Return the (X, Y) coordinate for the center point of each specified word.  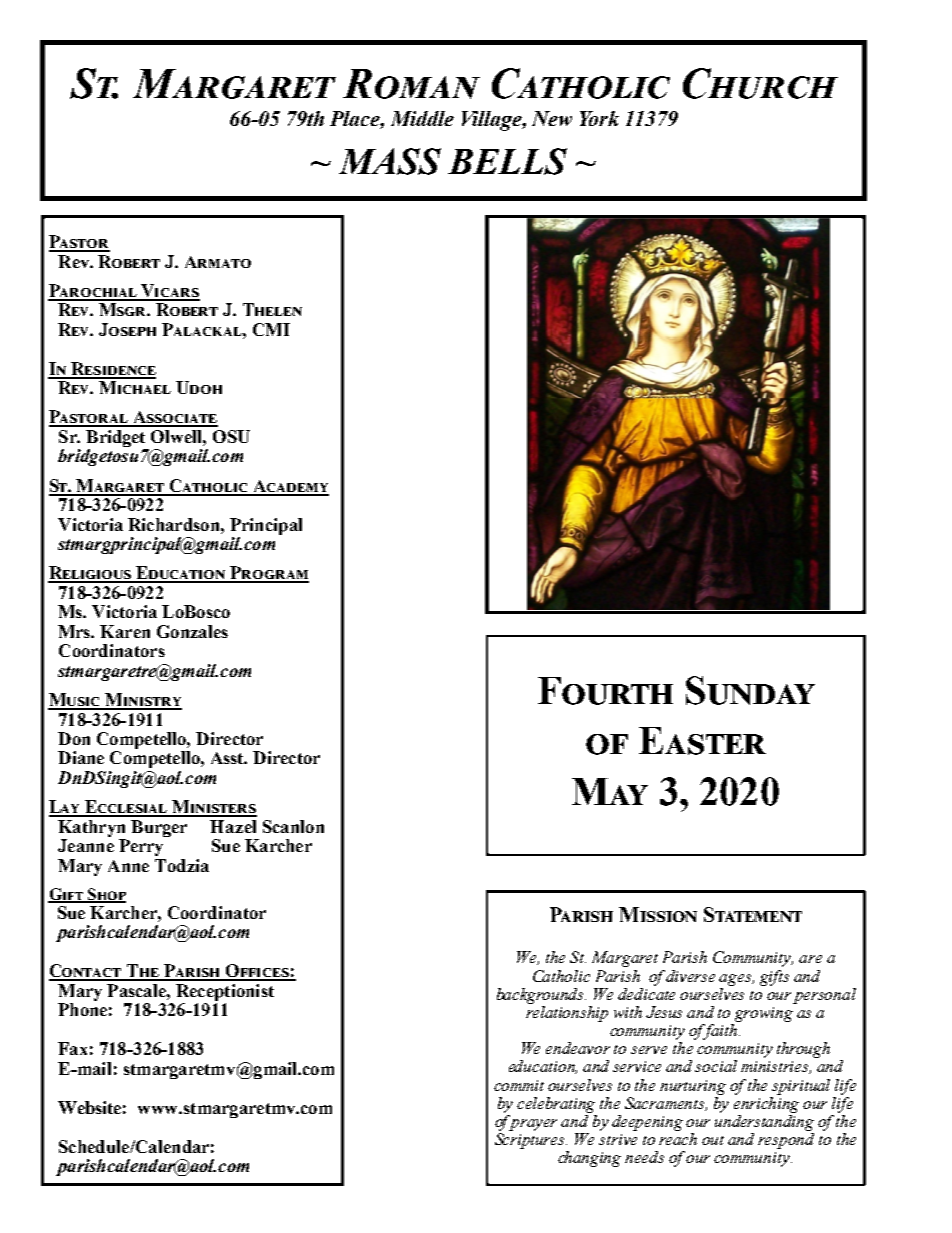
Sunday (750, 690)
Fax (72, 1048)
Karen (125, 631)
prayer (533, 1125)
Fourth (605, 691)
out (713, 1140)
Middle (422, 118)
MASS (390, 161)
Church (760, 83)
